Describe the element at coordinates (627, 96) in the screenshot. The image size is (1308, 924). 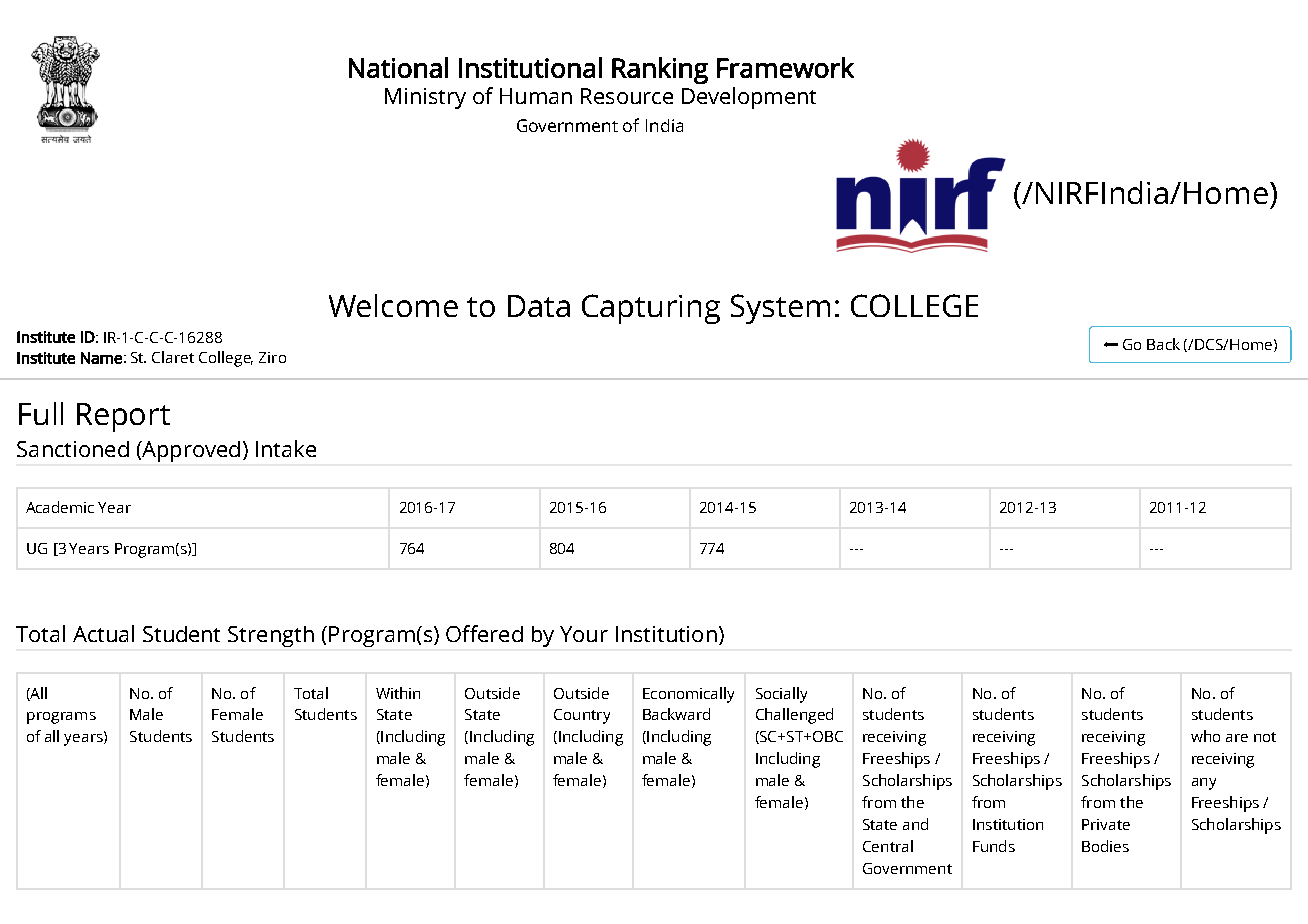
I see `Resource` at that location.
